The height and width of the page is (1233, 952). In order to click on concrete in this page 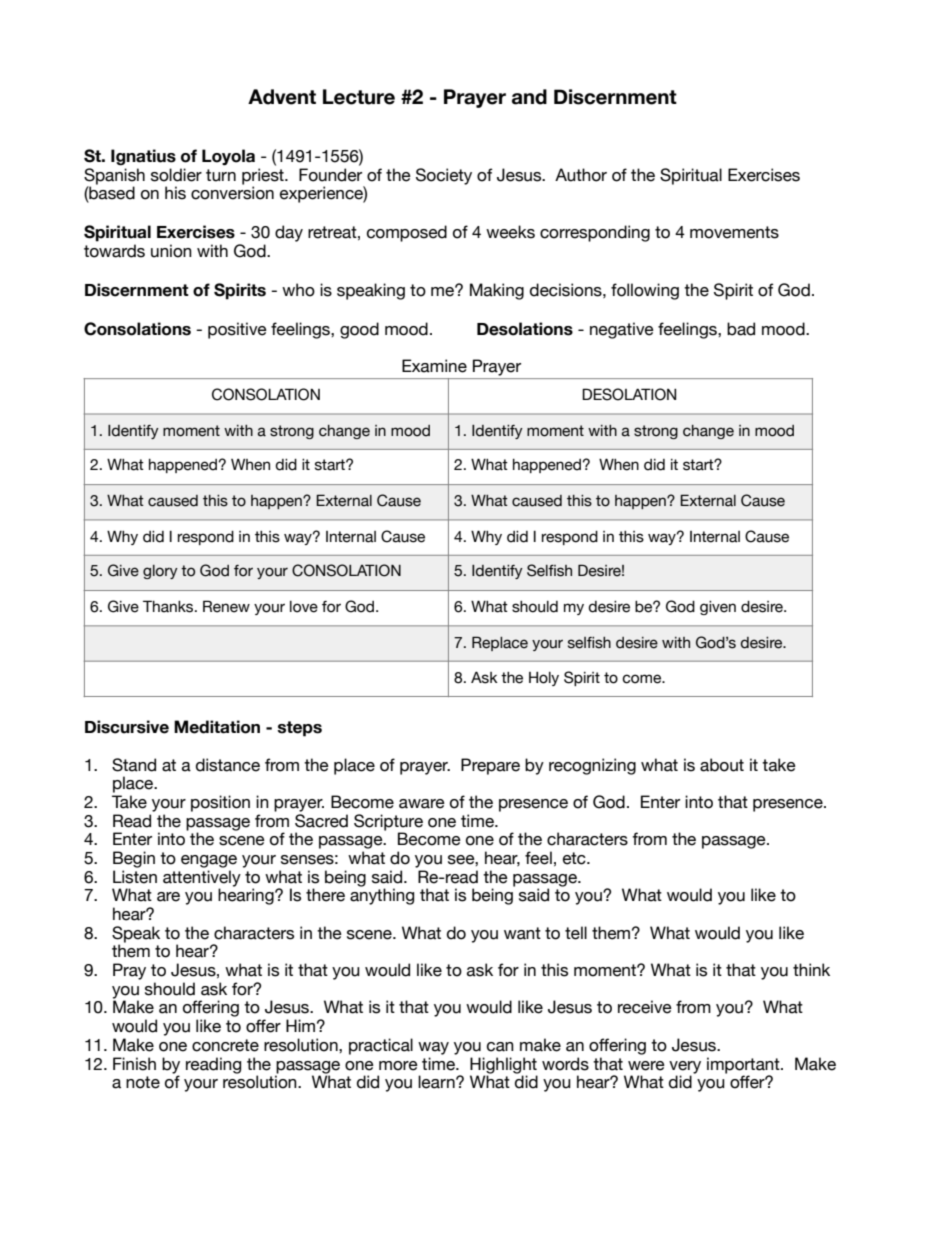, I will do `click(225, 1045)`.
